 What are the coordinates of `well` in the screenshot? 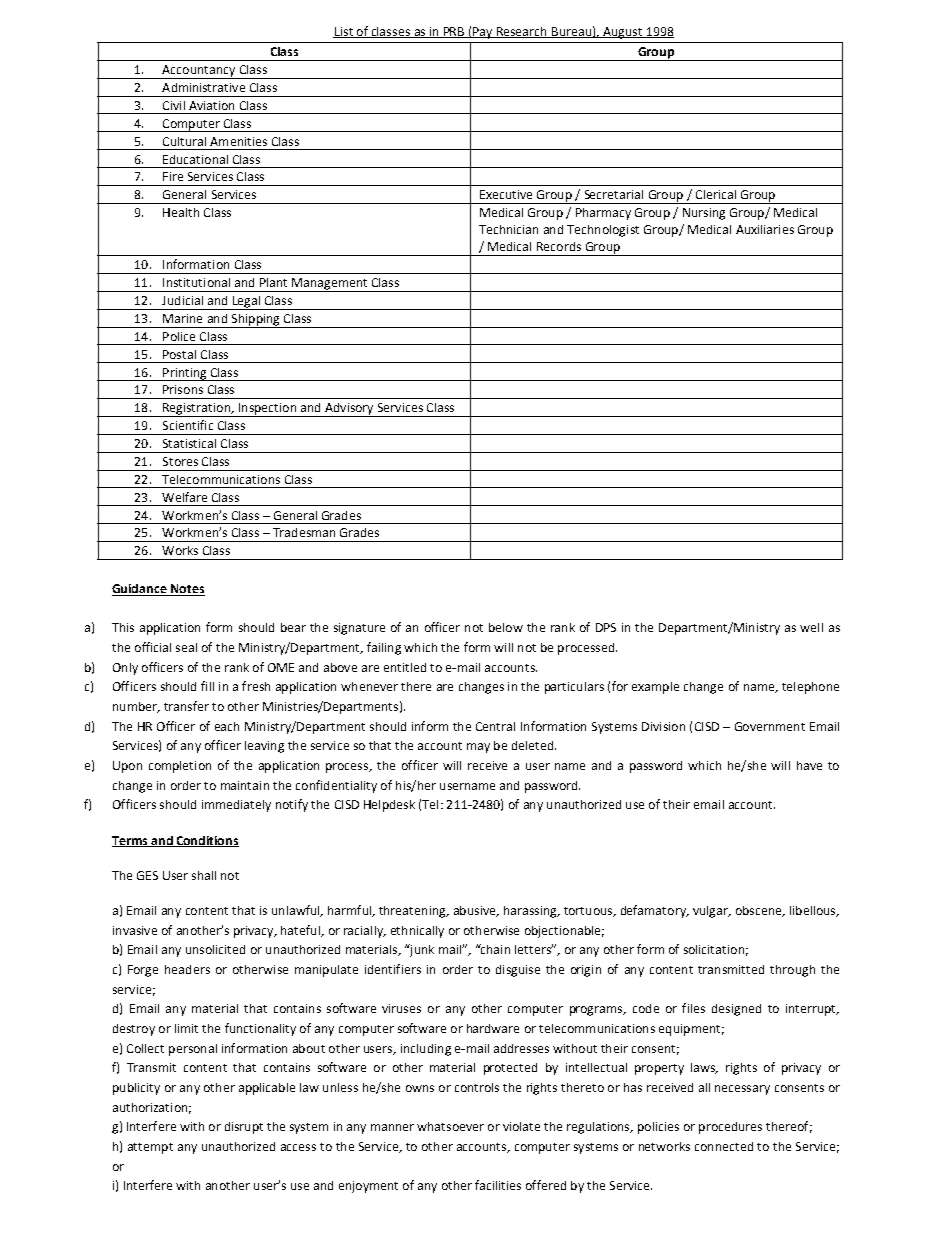 It's located at (811, 627).
